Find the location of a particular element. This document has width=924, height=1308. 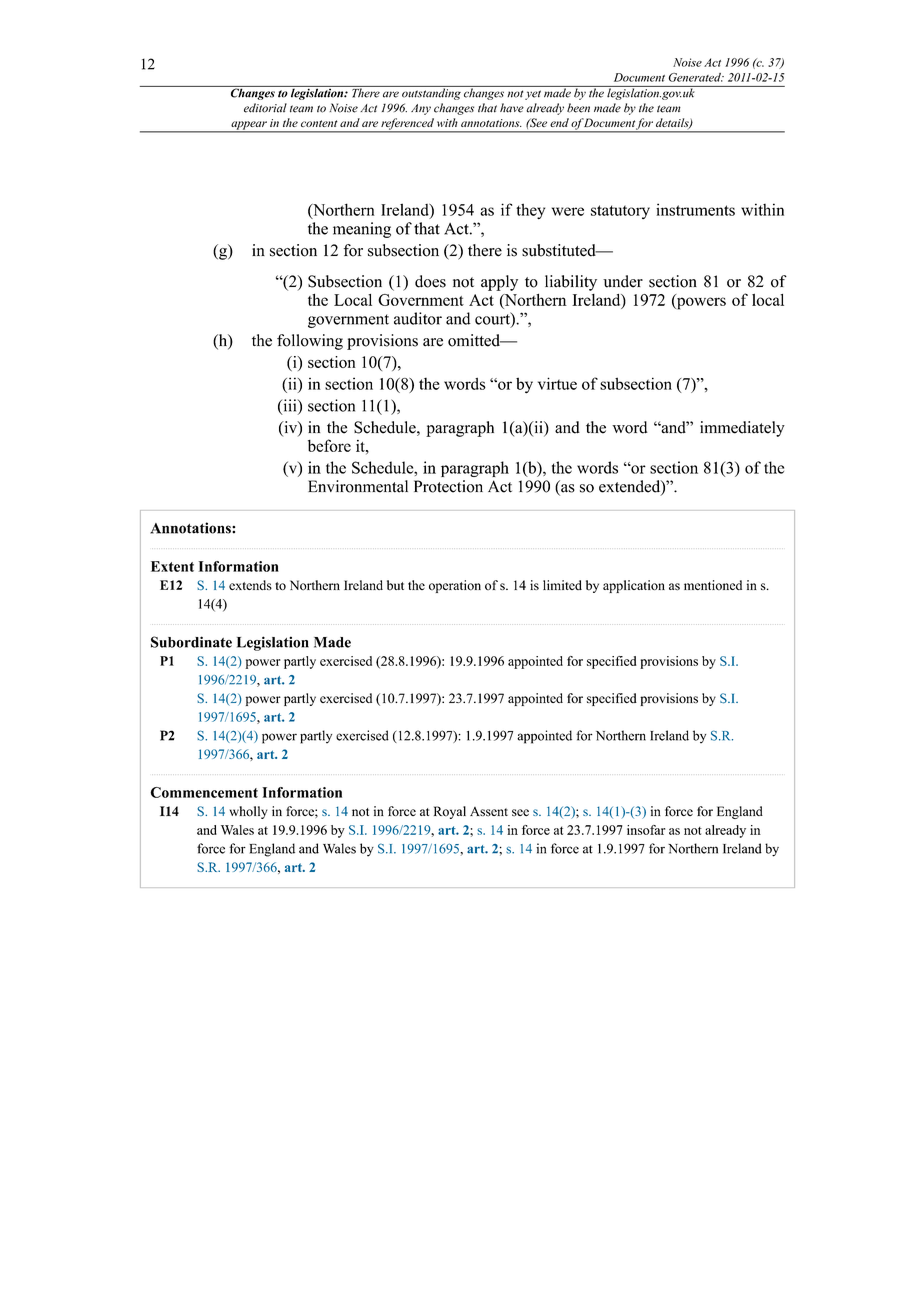

wholly is located at coordinates (249, 812).
